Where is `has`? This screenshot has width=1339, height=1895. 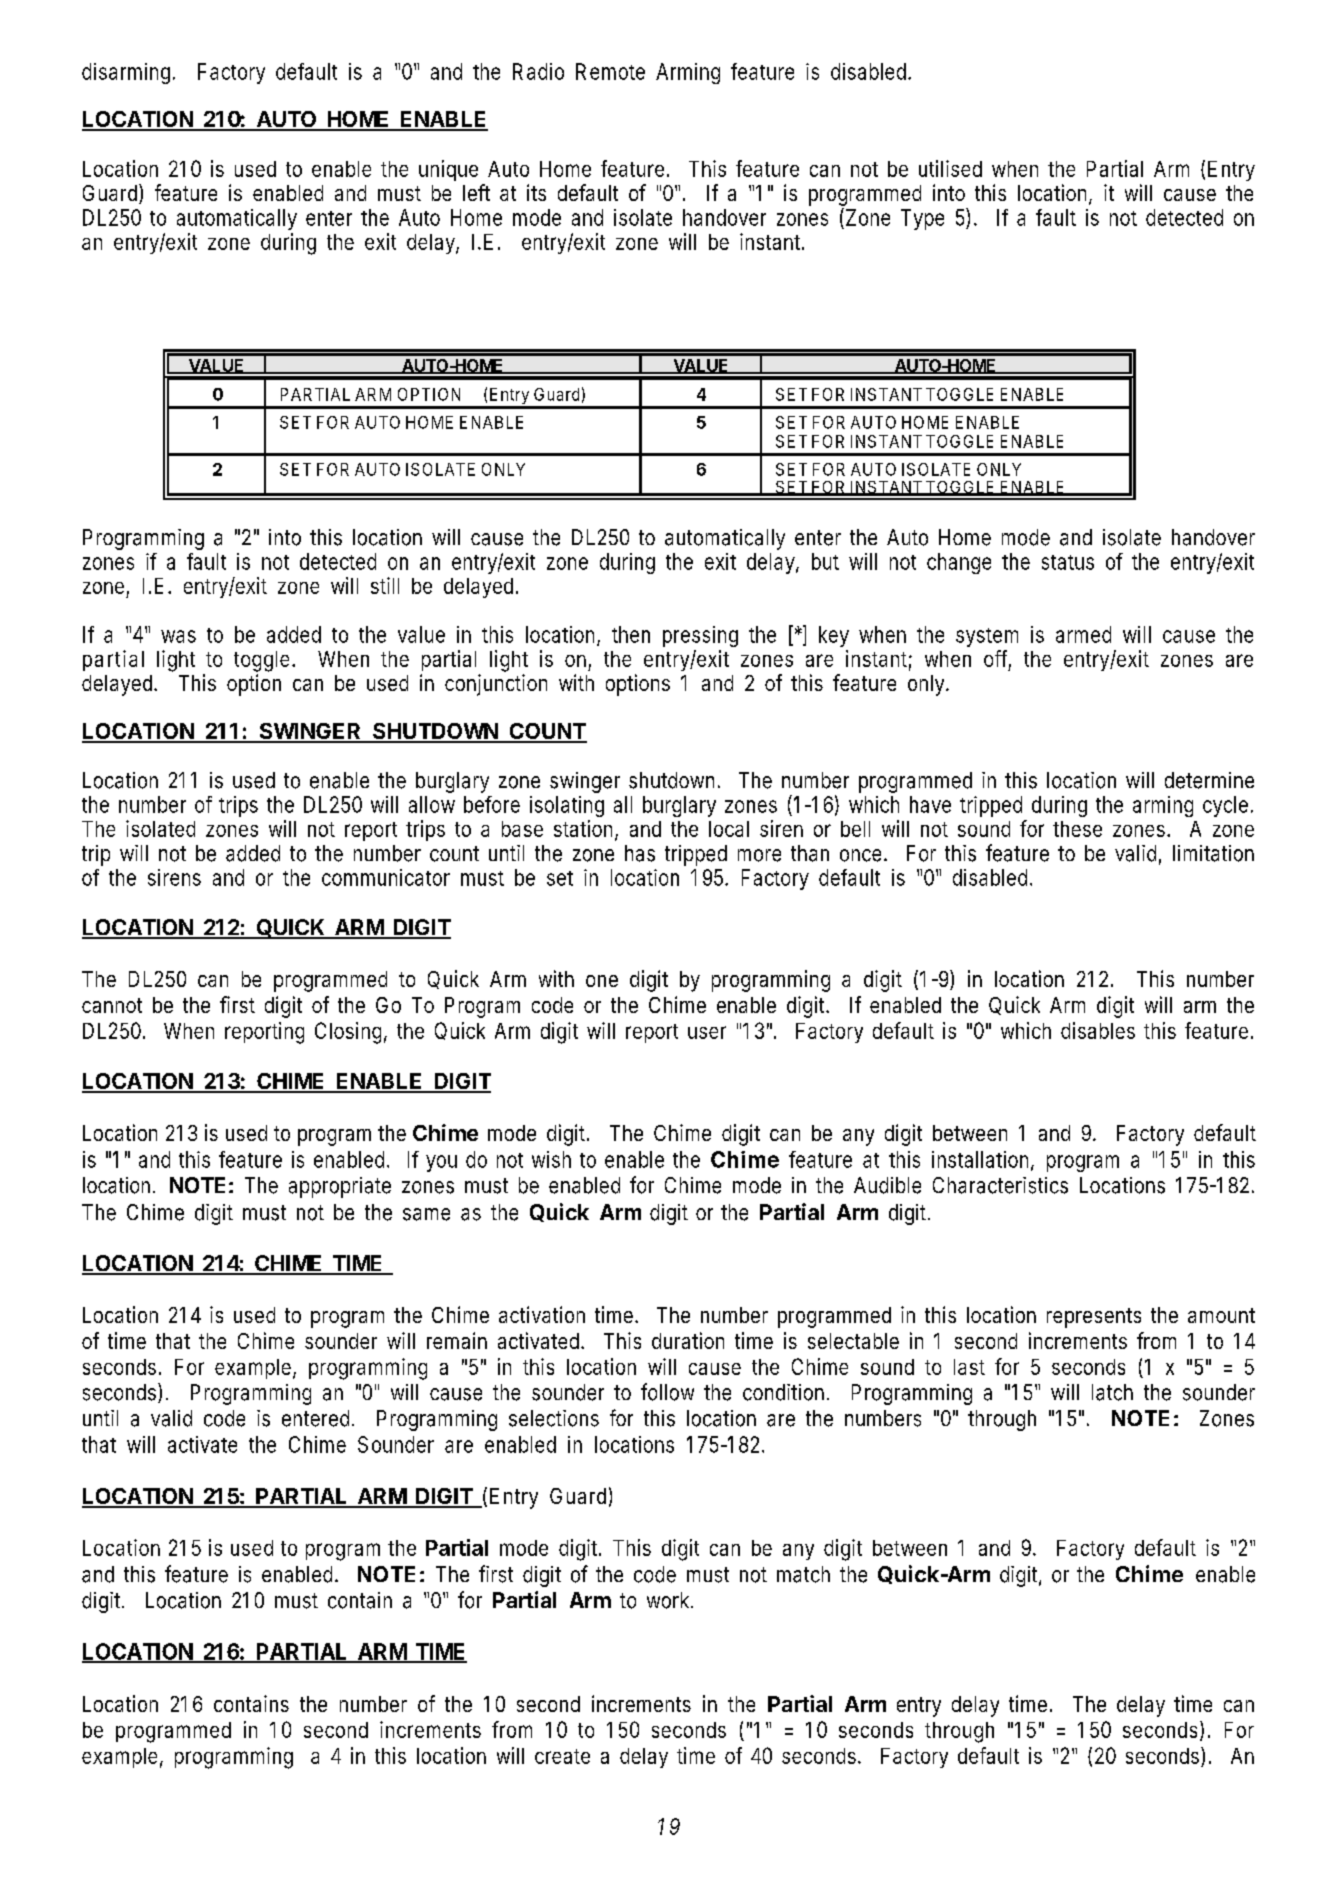
has is located at coordinates (640, 853).
